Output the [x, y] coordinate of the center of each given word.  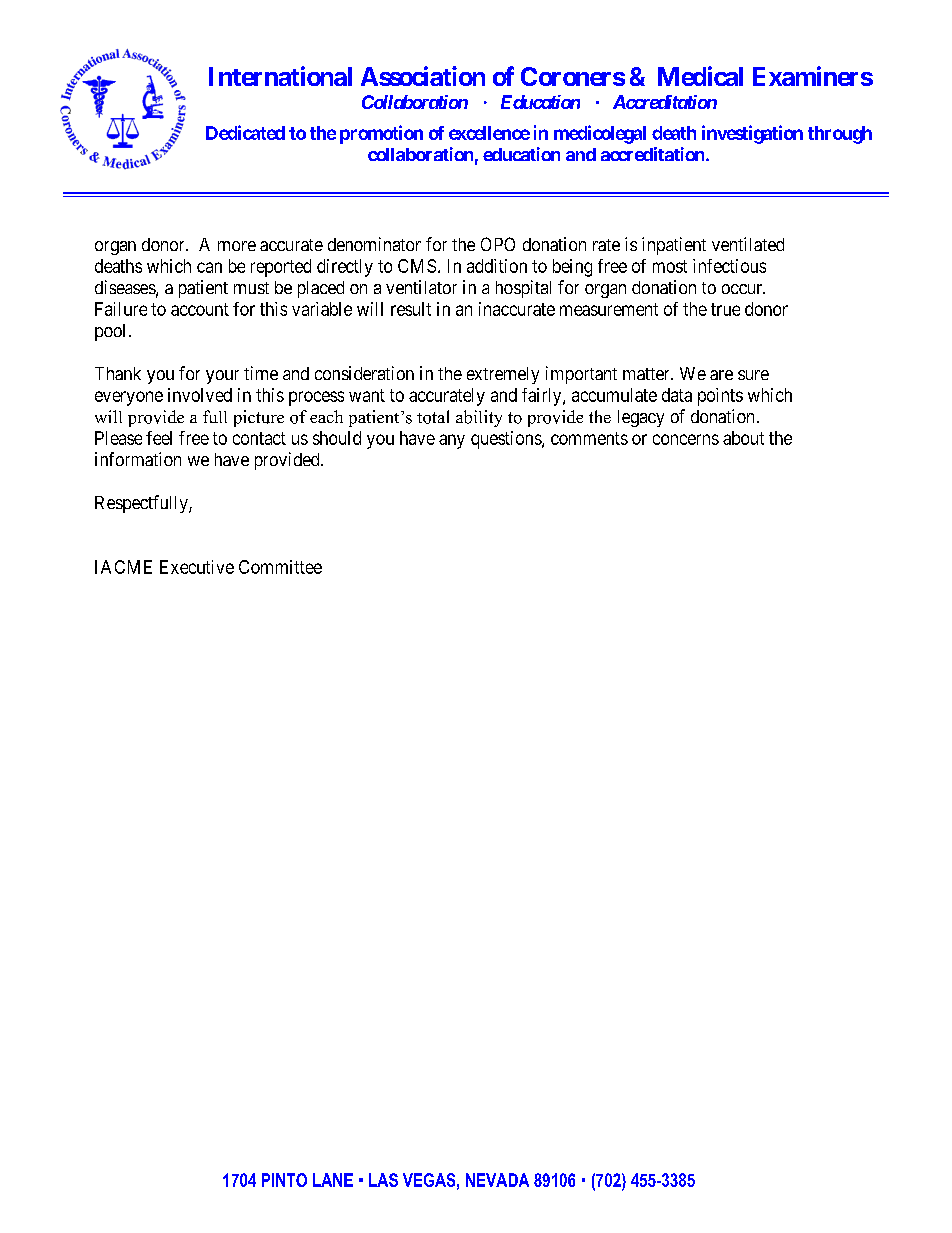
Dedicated [245, 132]
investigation [752, 134]
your [222, 377]
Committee [280, 567]
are [721, 375]
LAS [383, 1180]
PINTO [284, 1180]
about [743, 438]
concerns [686, 439]
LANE [333, 1180]
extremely [503, 375]
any [452, 441]
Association [423, 76]
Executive [197, 567]
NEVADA [497, 1180]
